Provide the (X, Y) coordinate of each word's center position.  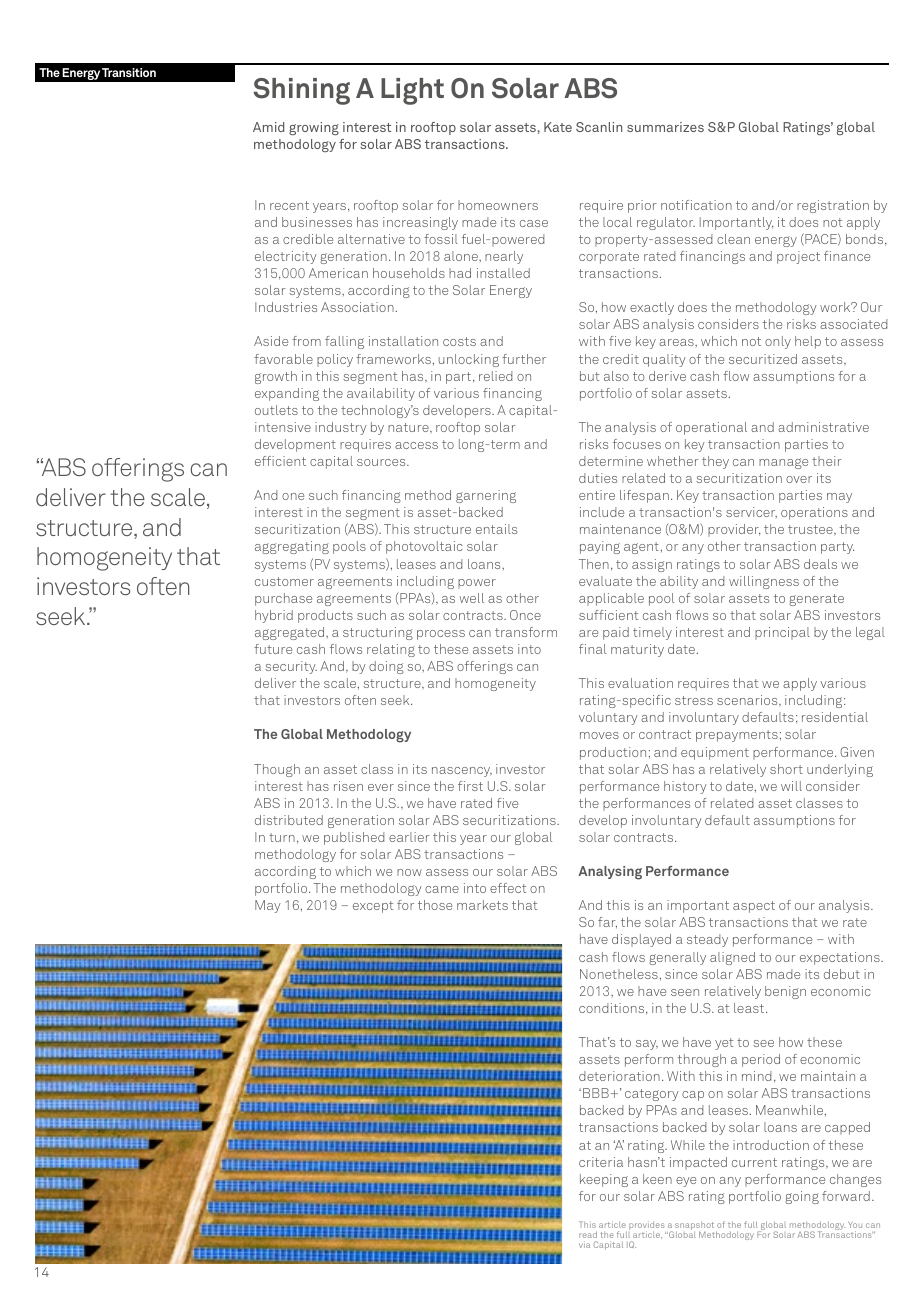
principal (782, 633)
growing (314, 128)
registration (833, 206)
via (584, 1244)
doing (386, 667)
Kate (558, 127)
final (592, 649)
